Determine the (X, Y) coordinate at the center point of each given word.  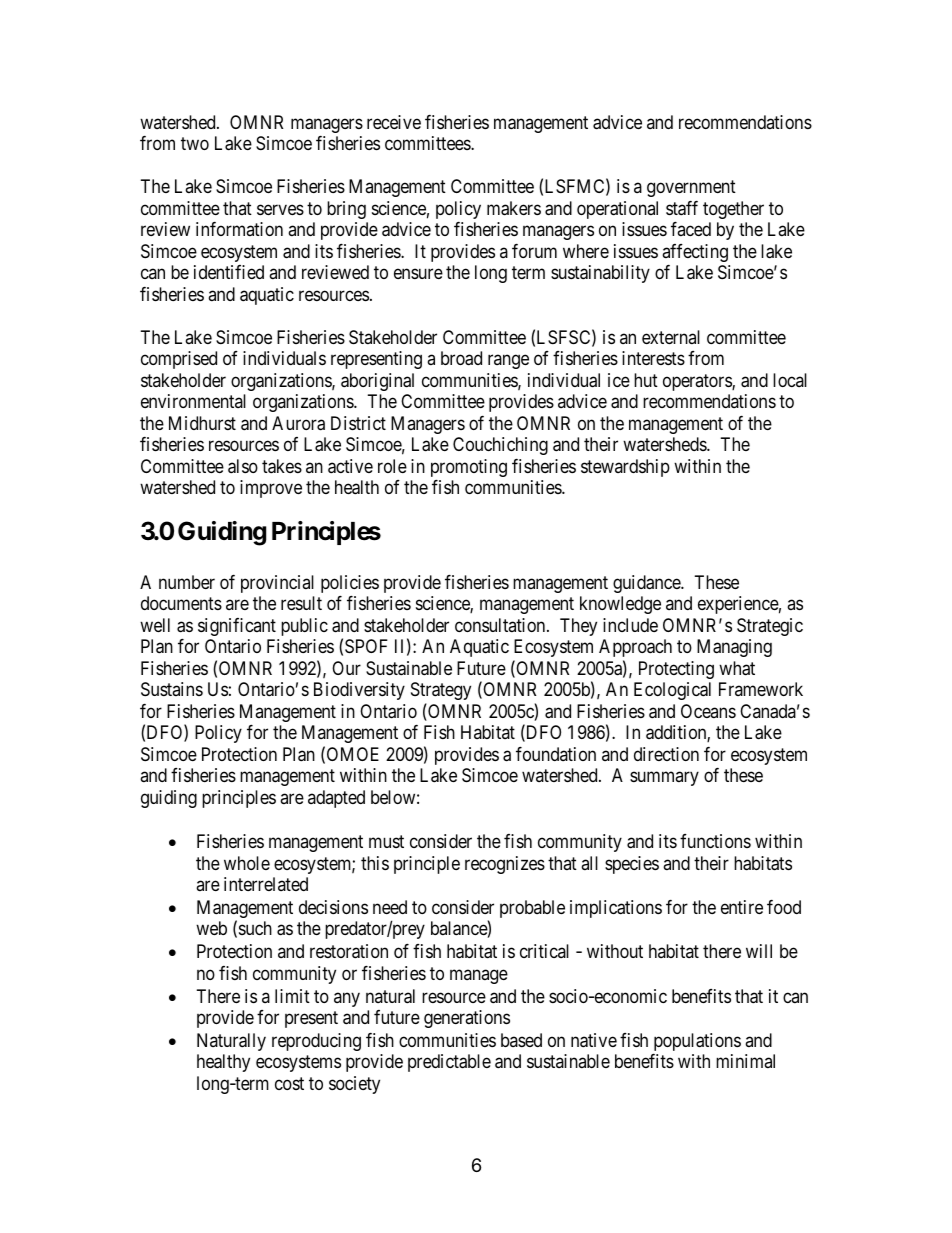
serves (280, 209)
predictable (449, 1063)
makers (514, 208)
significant (237, 627)
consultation (501, 625)
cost (289, 1083)
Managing (734, 648)
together (733, 210)
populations (697, 1042)
